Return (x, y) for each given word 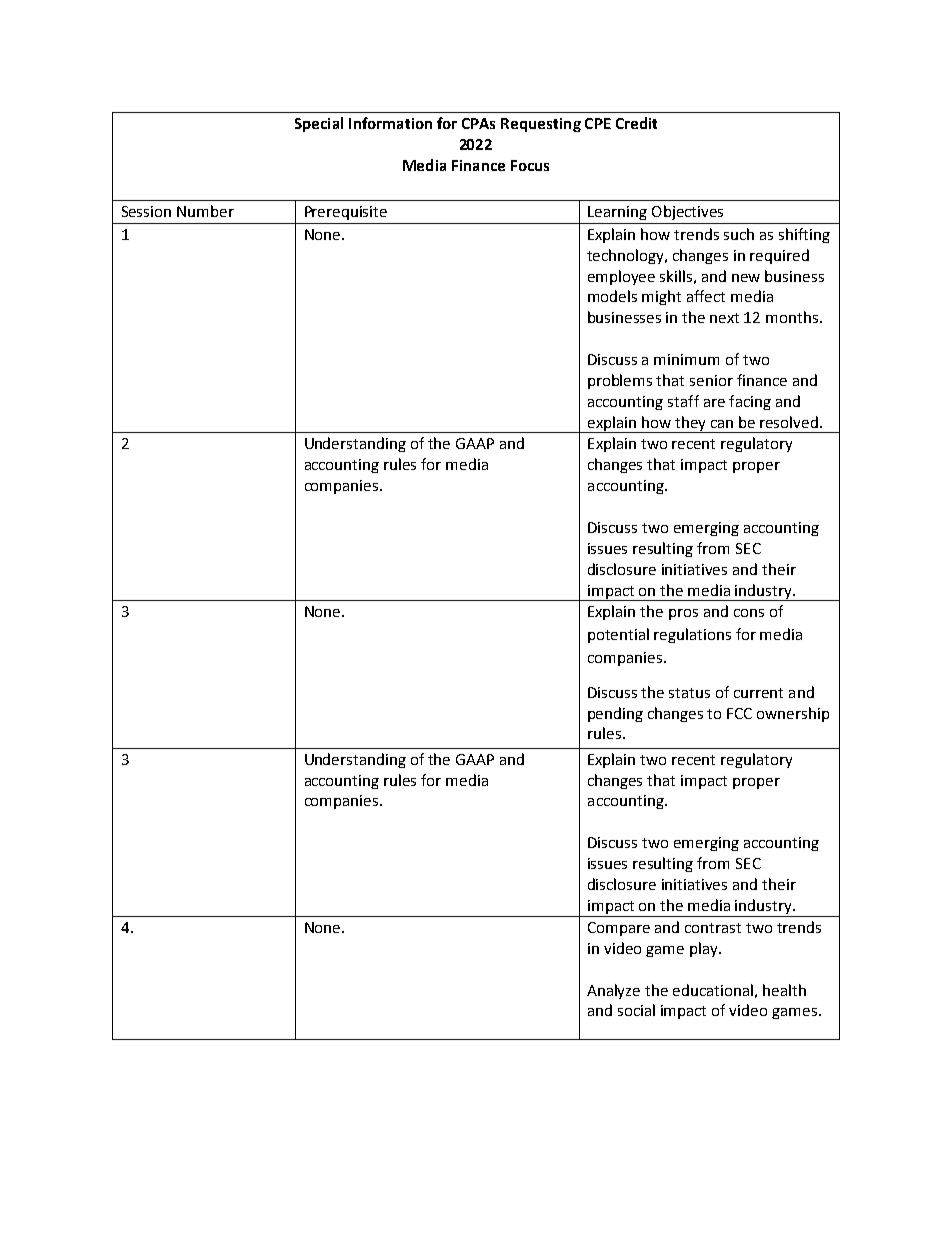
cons (749, 613)
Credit (636, 123)
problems (620, 381)
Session (146, 211)
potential (618, 635)
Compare (619, 929)
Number (205, 211)
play (705, 949)
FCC (739, 713)
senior (711, 380)
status (689, 693)
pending (615, 714)
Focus (530, 165)
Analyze (613, 991)
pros (683, 614)
